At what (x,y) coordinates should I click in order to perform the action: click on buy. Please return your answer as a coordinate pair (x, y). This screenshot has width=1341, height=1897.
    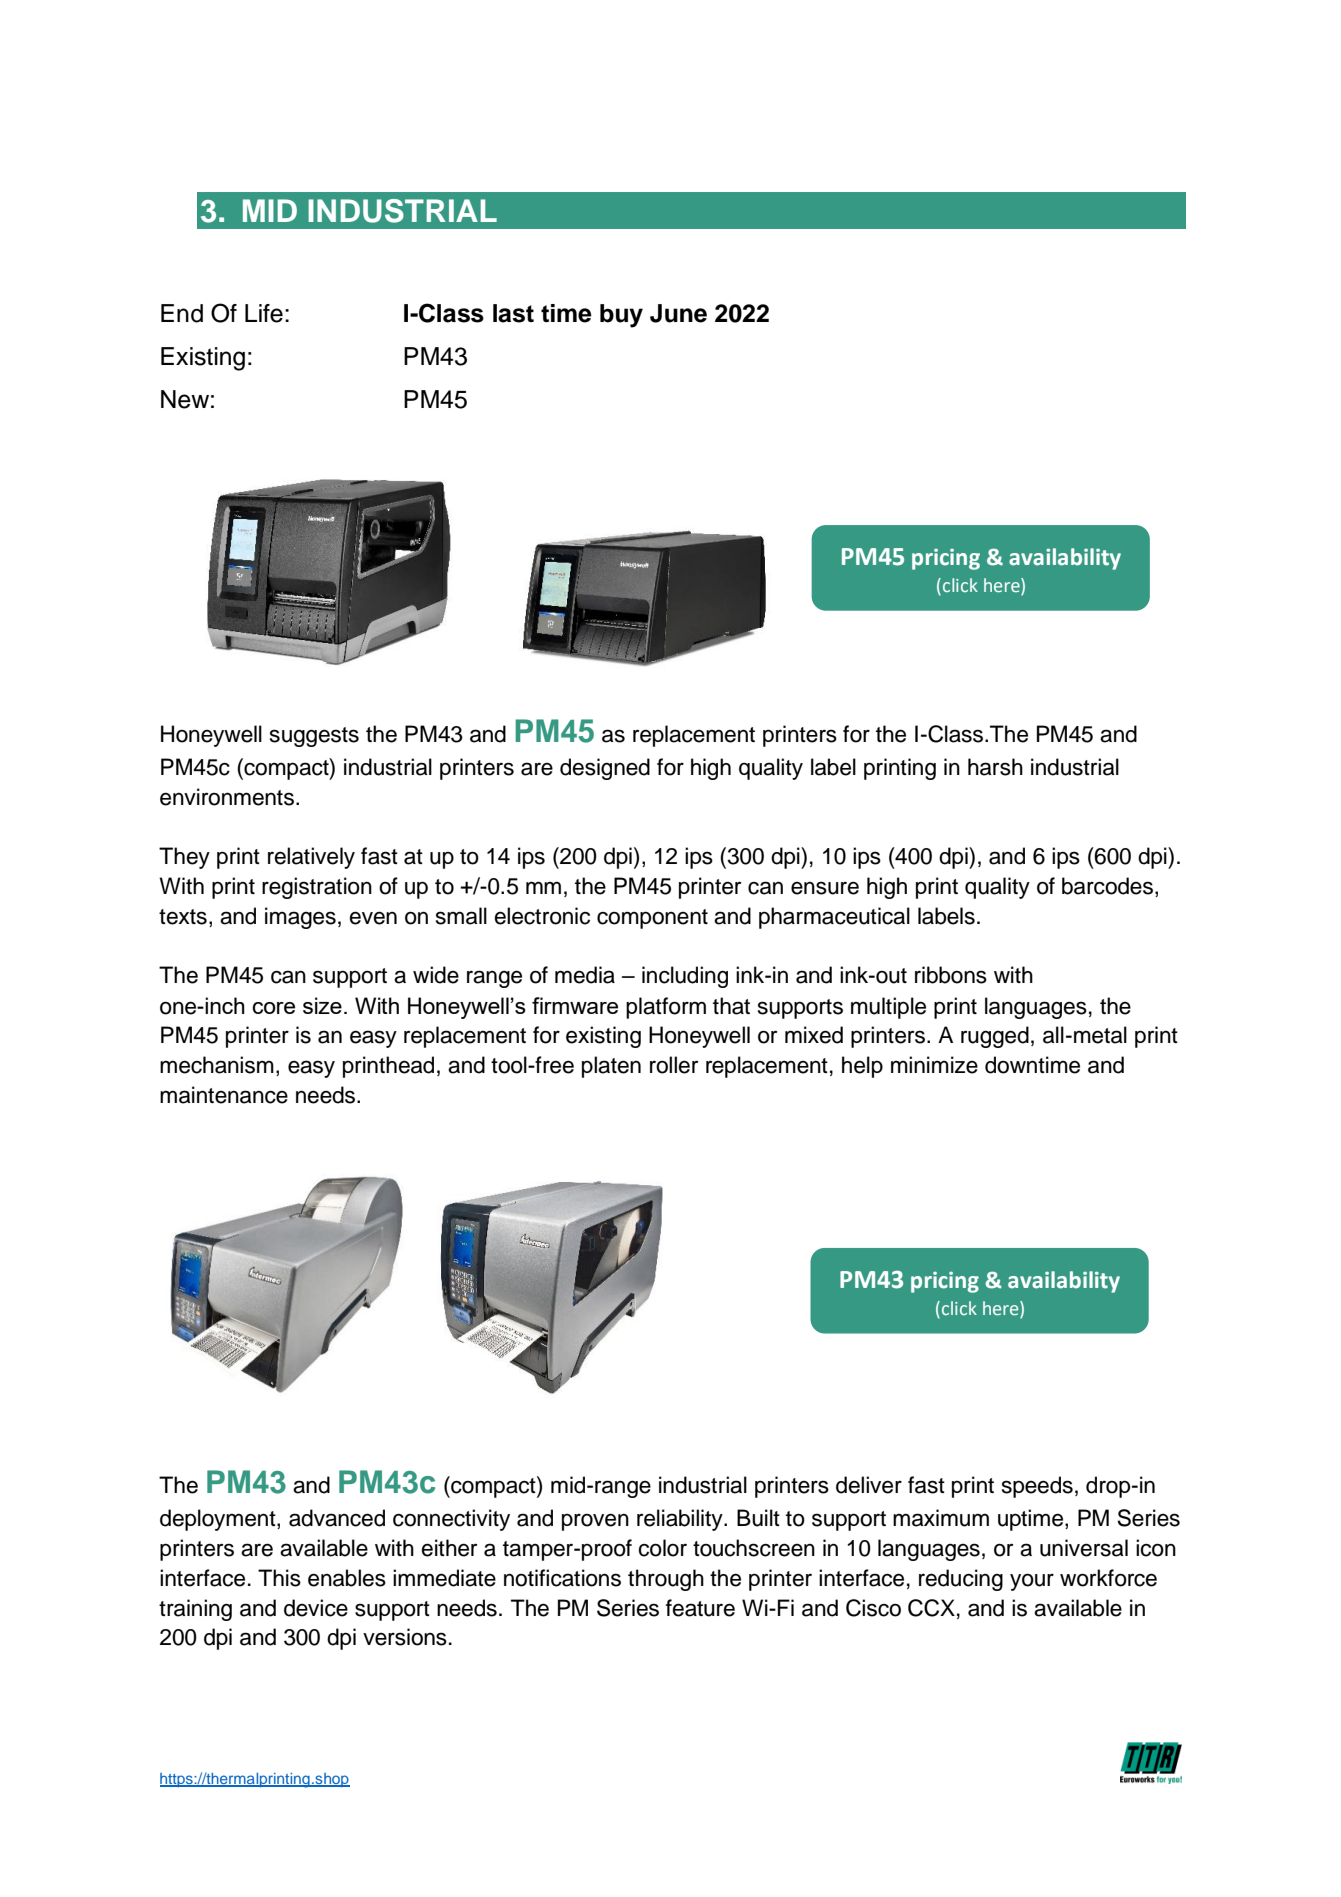
    Looking at the image, I should click on (621, 316).
